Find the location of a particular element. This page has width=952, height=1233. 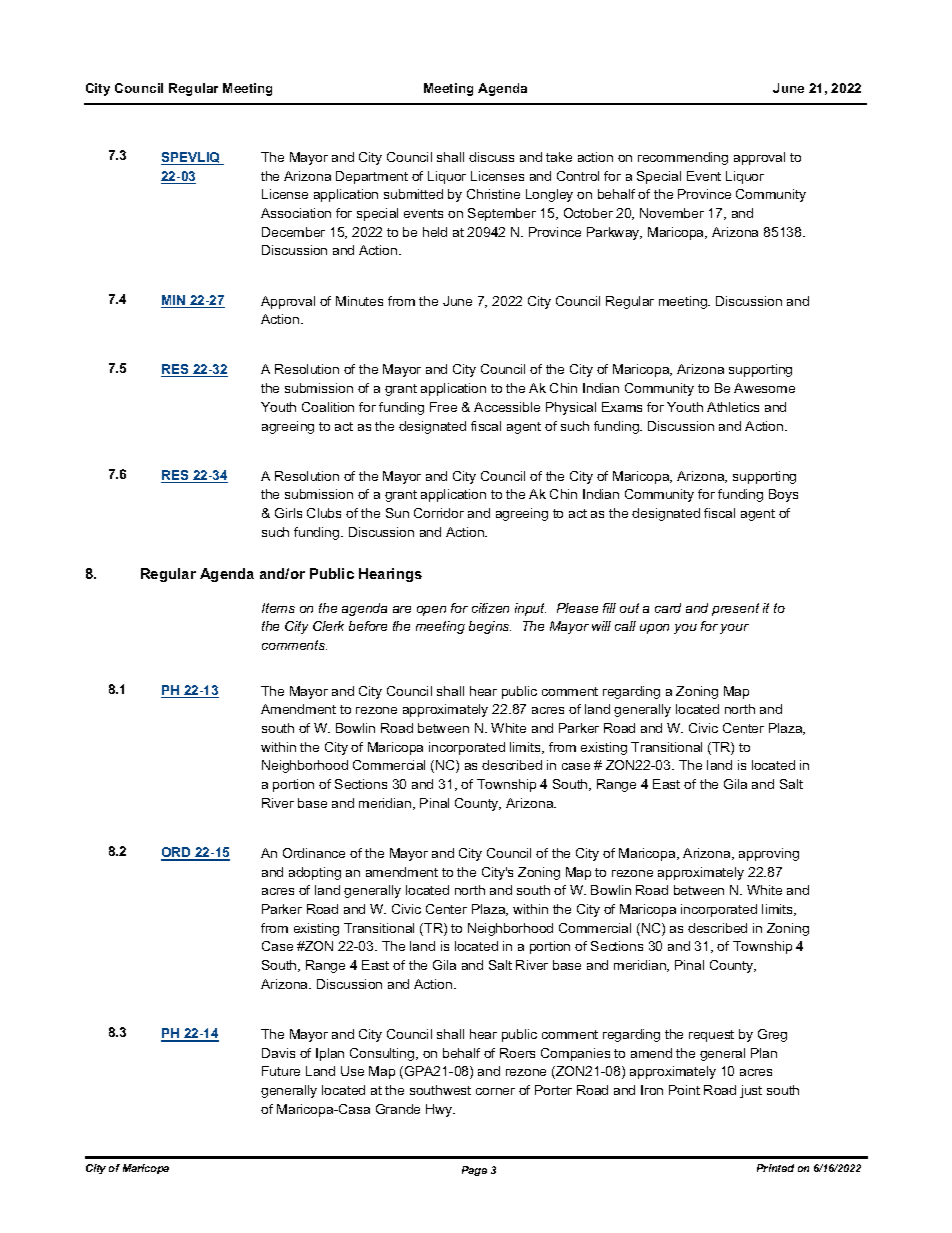

input is located at coordinates (530, 609).
